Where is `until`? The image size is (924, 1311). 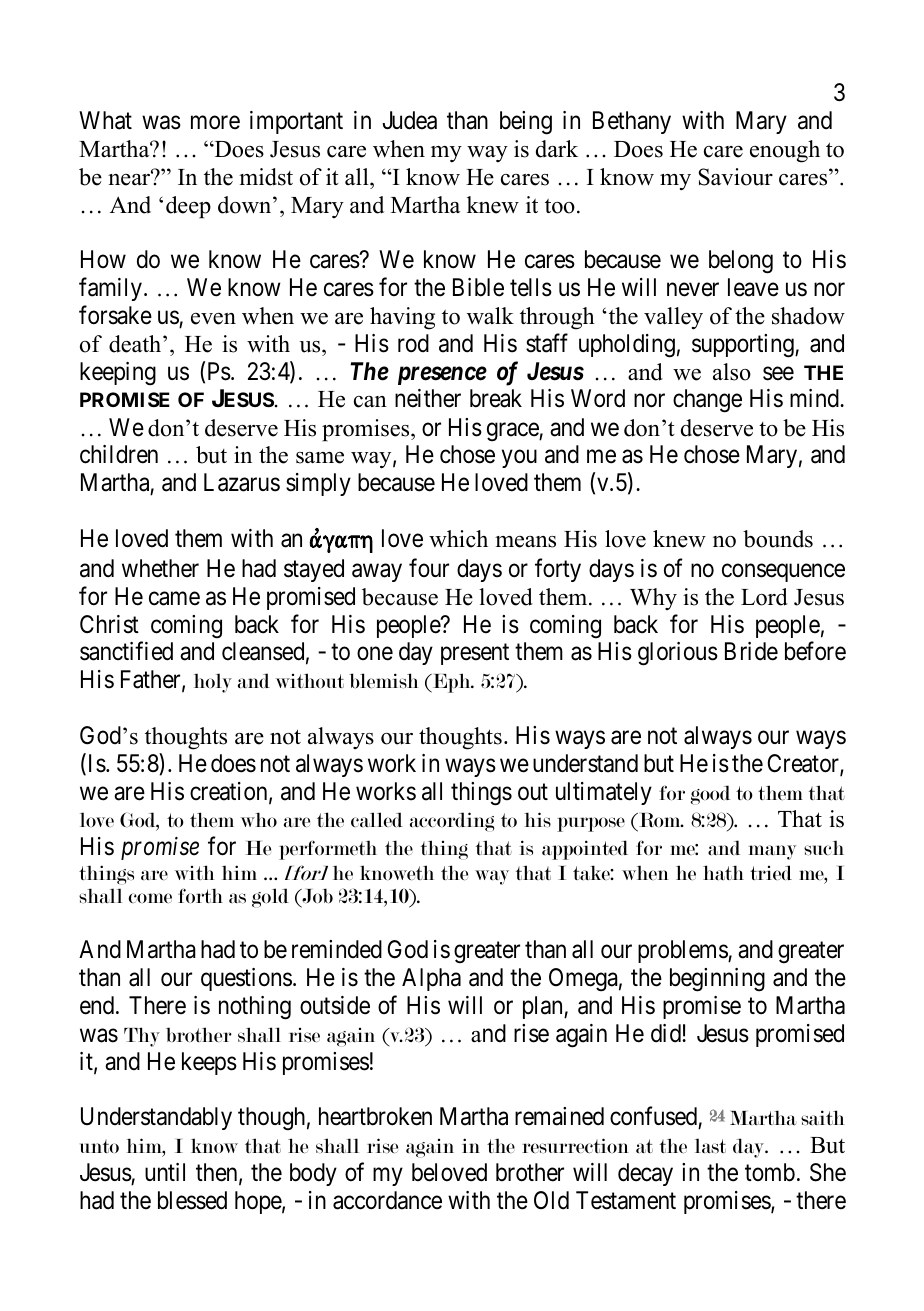
until is located at coordinates (165, 1172).
